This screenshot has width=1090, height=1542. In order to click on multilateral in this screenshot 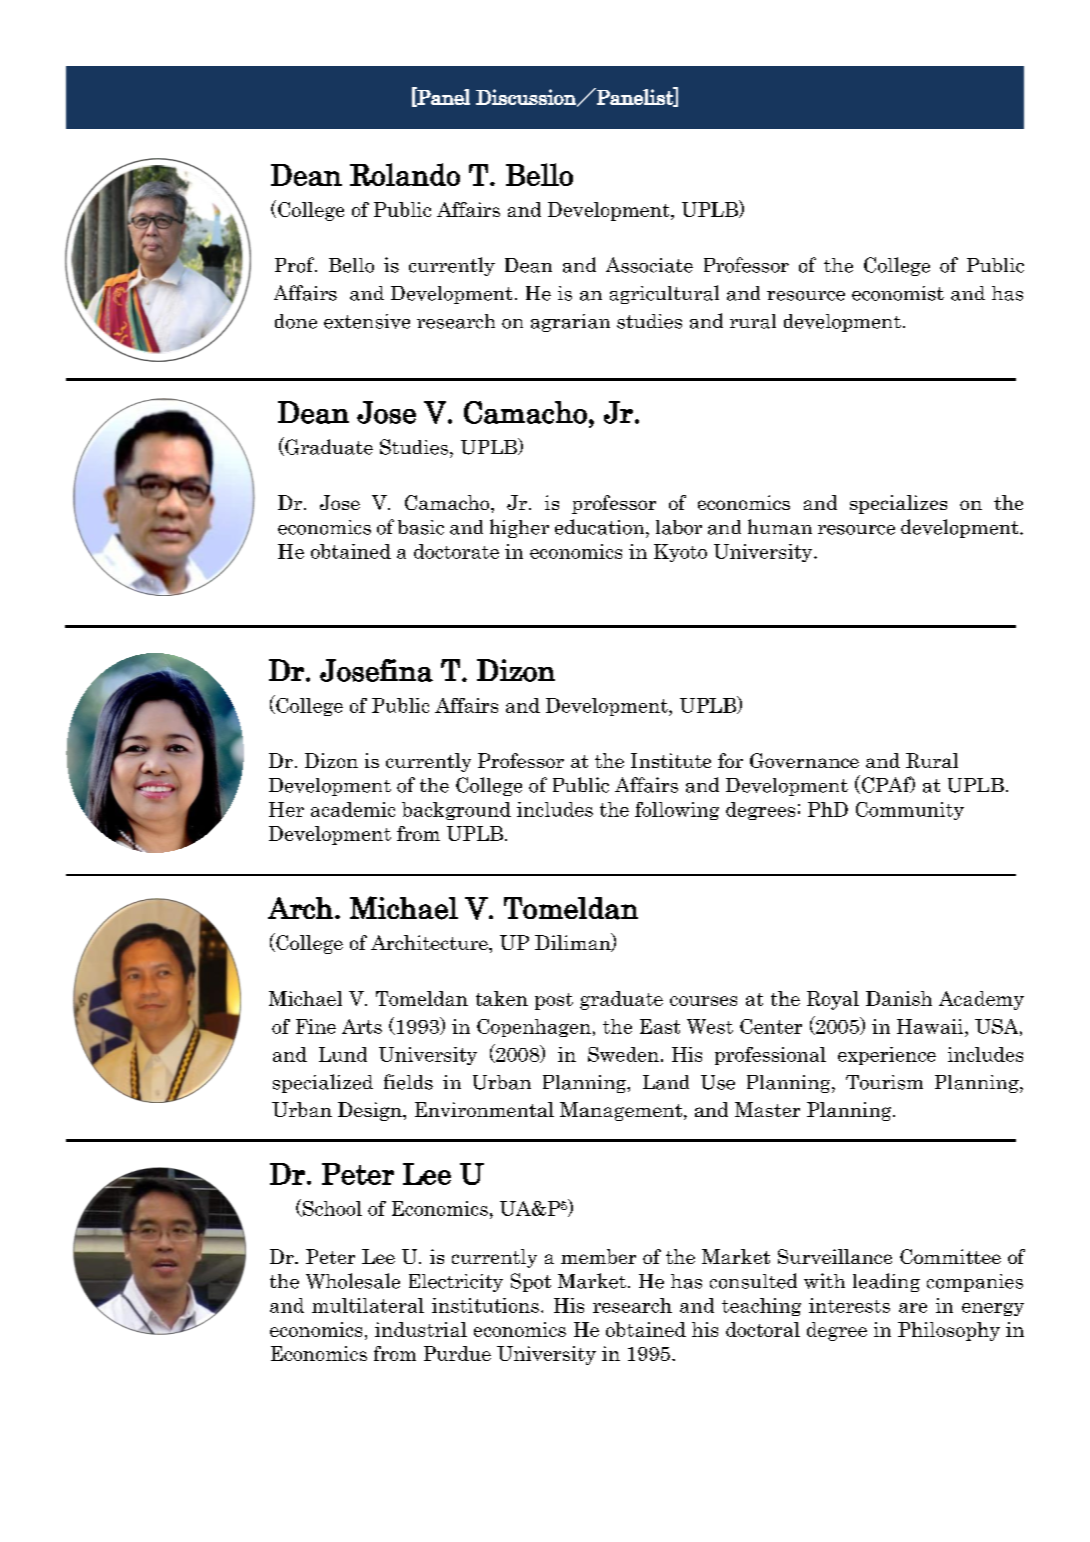, I will do `click(368, 1305)`.
